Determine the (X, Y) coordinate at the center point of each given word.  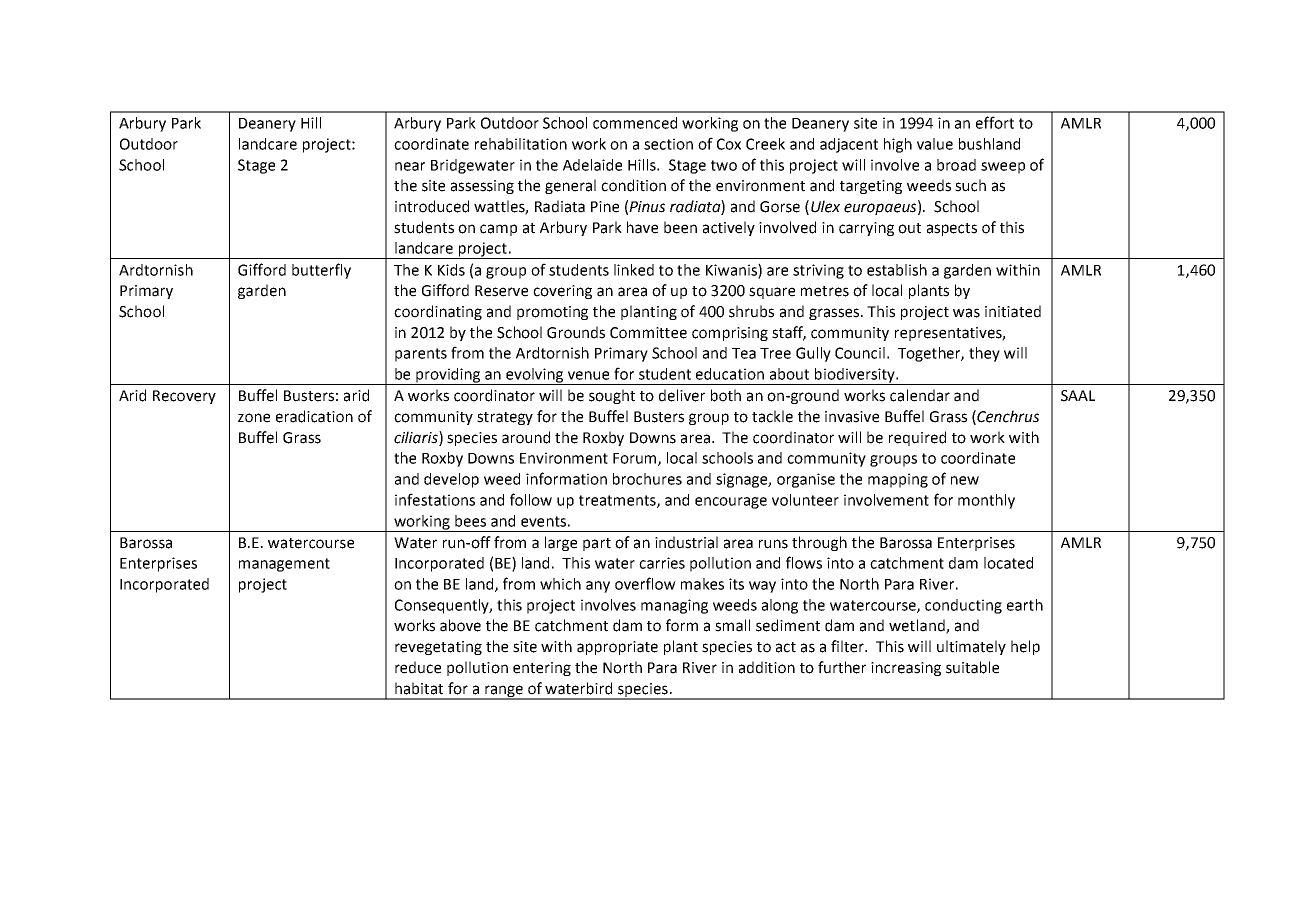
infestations (435, 499)
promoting (552, 313)
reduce (418, 667)
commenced (635, 123)
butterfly (321, 271)
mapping (898, 480)
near (410, 166)
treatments (618, 501)
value (935, 144)
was (966, 313)
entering (542, 669)
